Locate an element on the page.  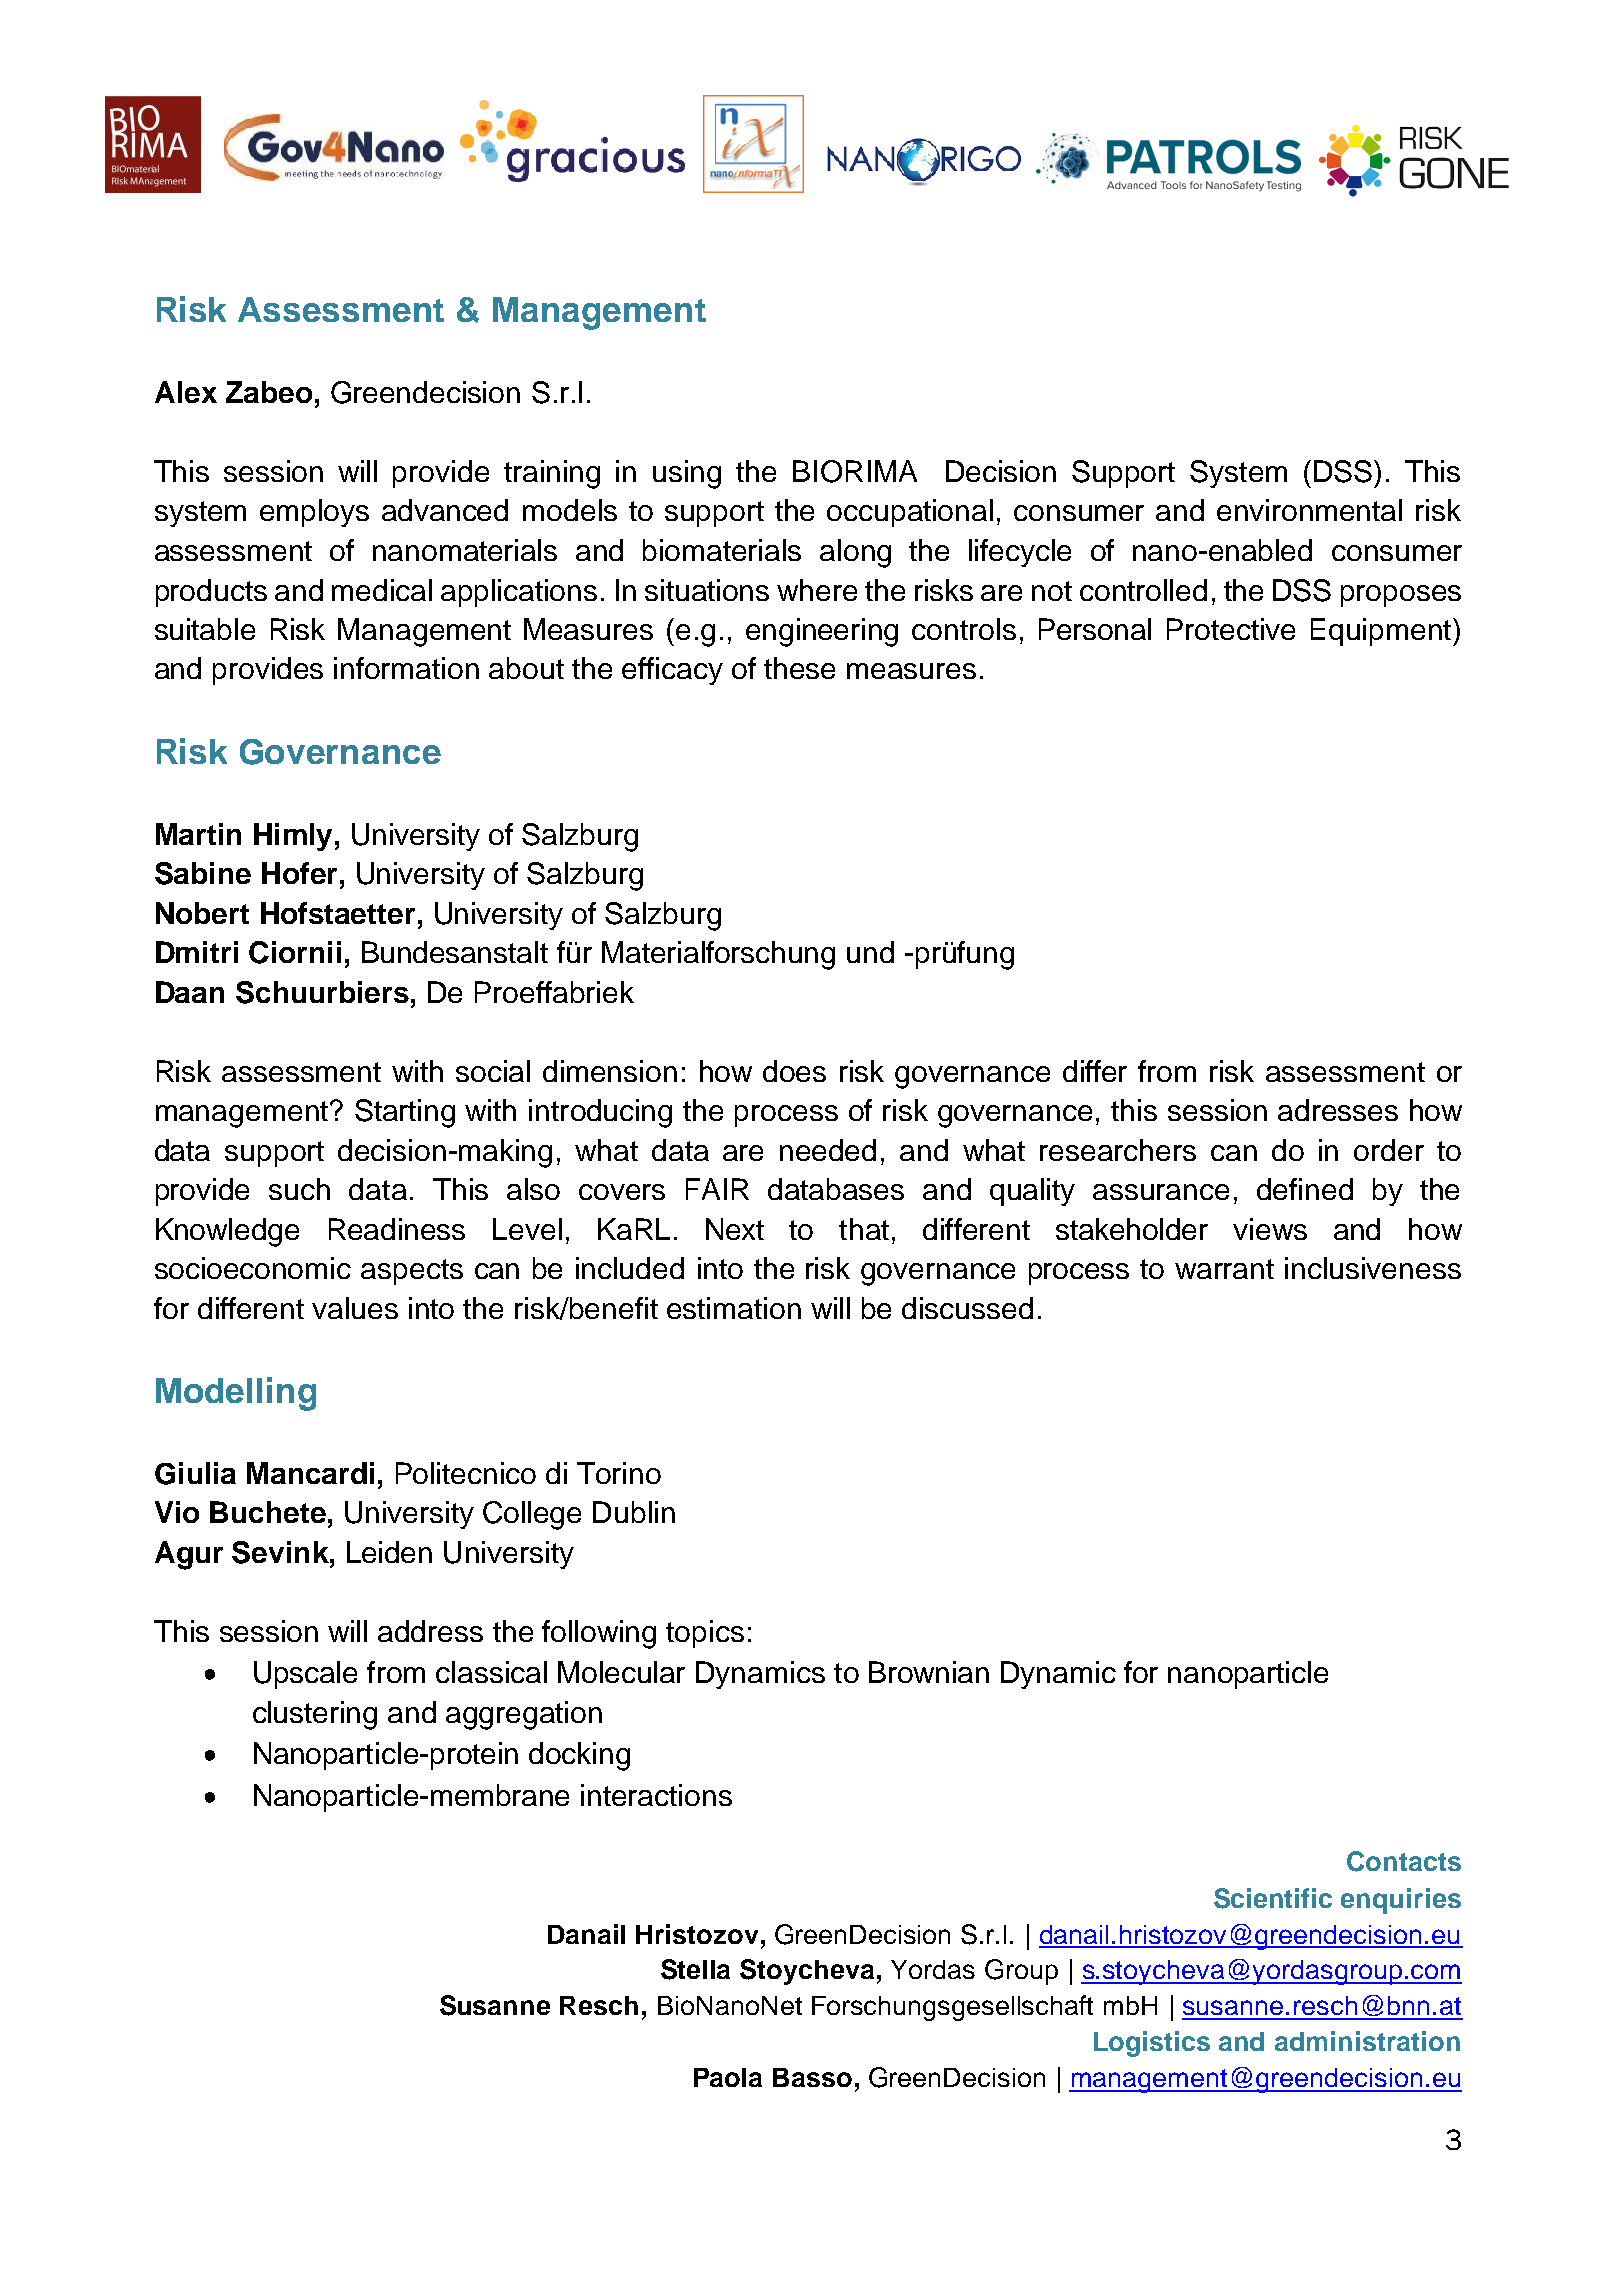
Dmitri is located at coordinates (197, 952).
